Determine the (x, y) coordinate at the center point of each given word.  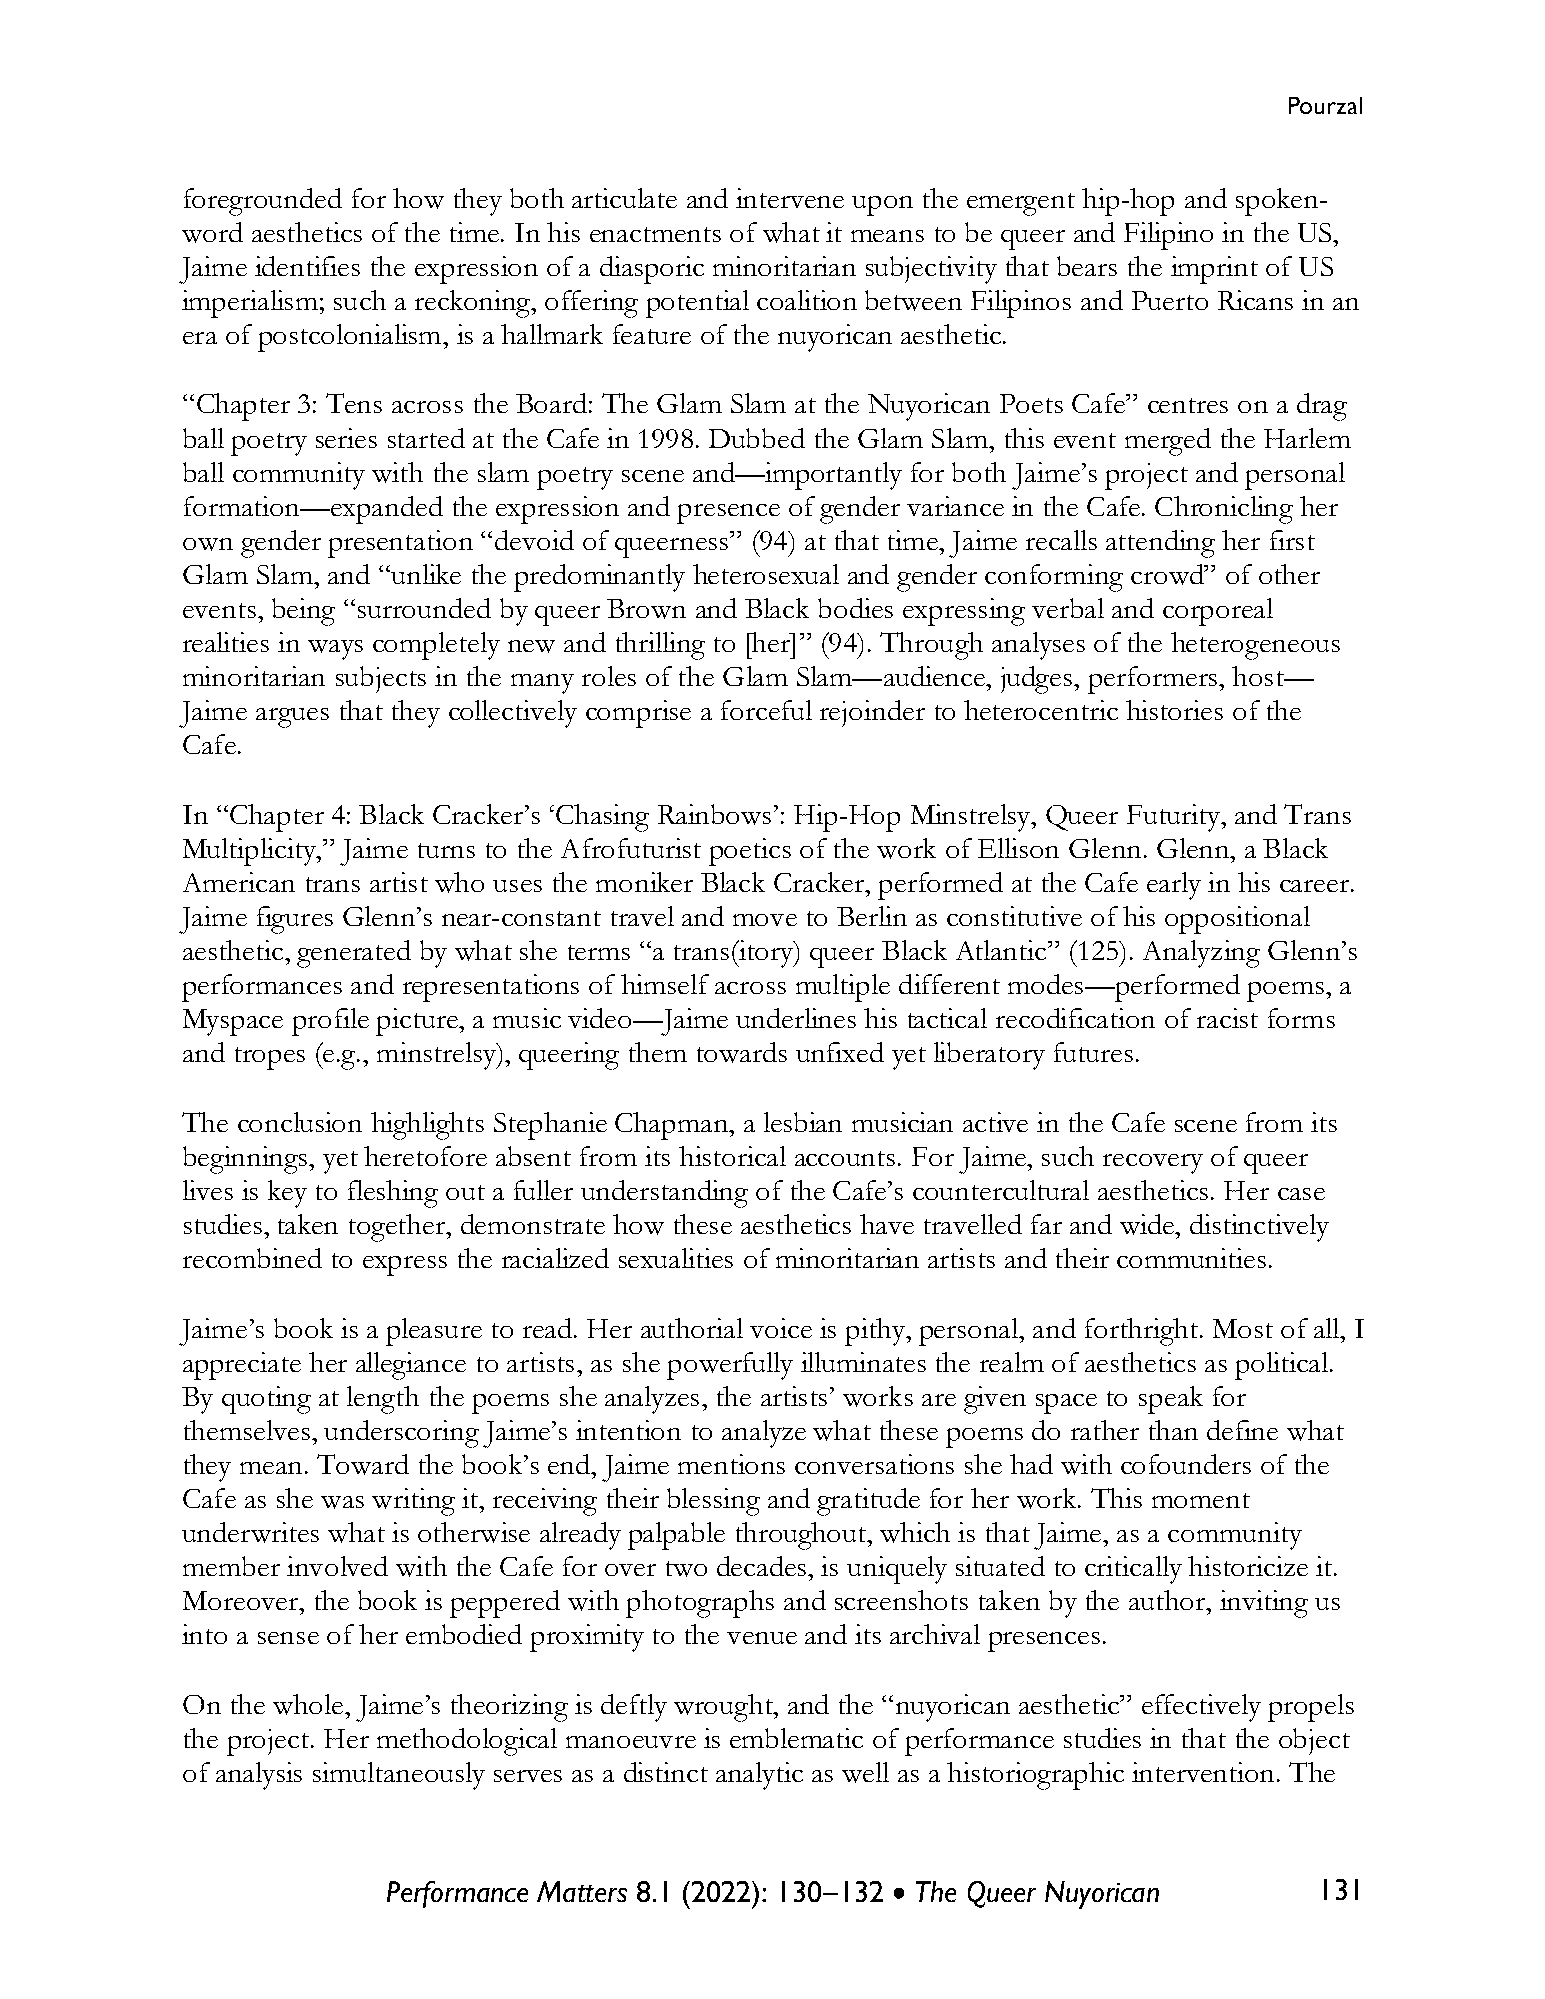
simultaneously (399, 1776)
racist (1227, 1018)
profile (330, 1022)
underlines (796, 1018)
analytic (759, 1776)
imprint (1214, 270)
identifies (307, 266)
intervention (1203, 1772)
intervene (790, 198)
